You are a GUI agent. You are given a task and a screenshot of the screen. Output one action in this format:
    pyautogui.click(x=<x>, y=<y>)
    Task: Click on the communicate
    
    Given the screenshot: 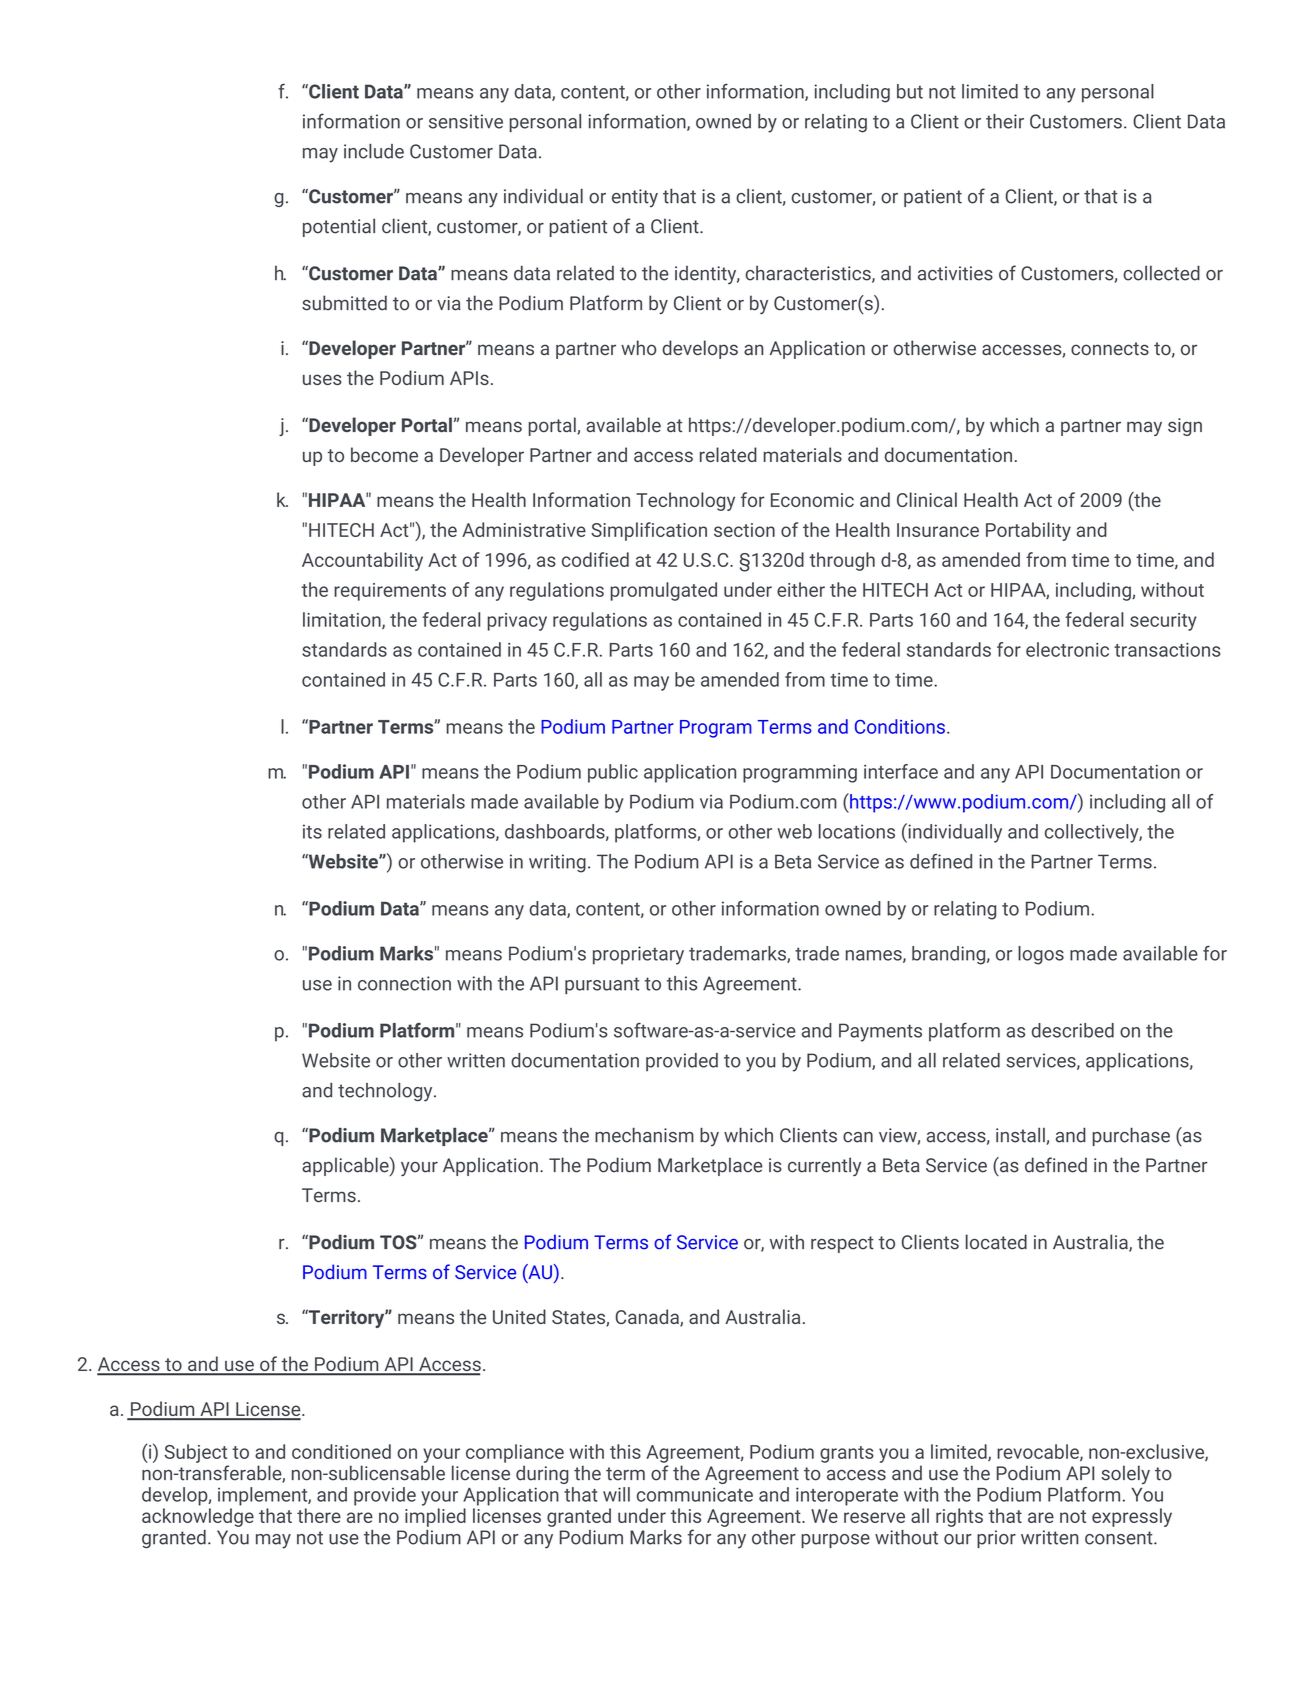 What is the action you would take?
    pyautogui.click(x=695, y=1494)
